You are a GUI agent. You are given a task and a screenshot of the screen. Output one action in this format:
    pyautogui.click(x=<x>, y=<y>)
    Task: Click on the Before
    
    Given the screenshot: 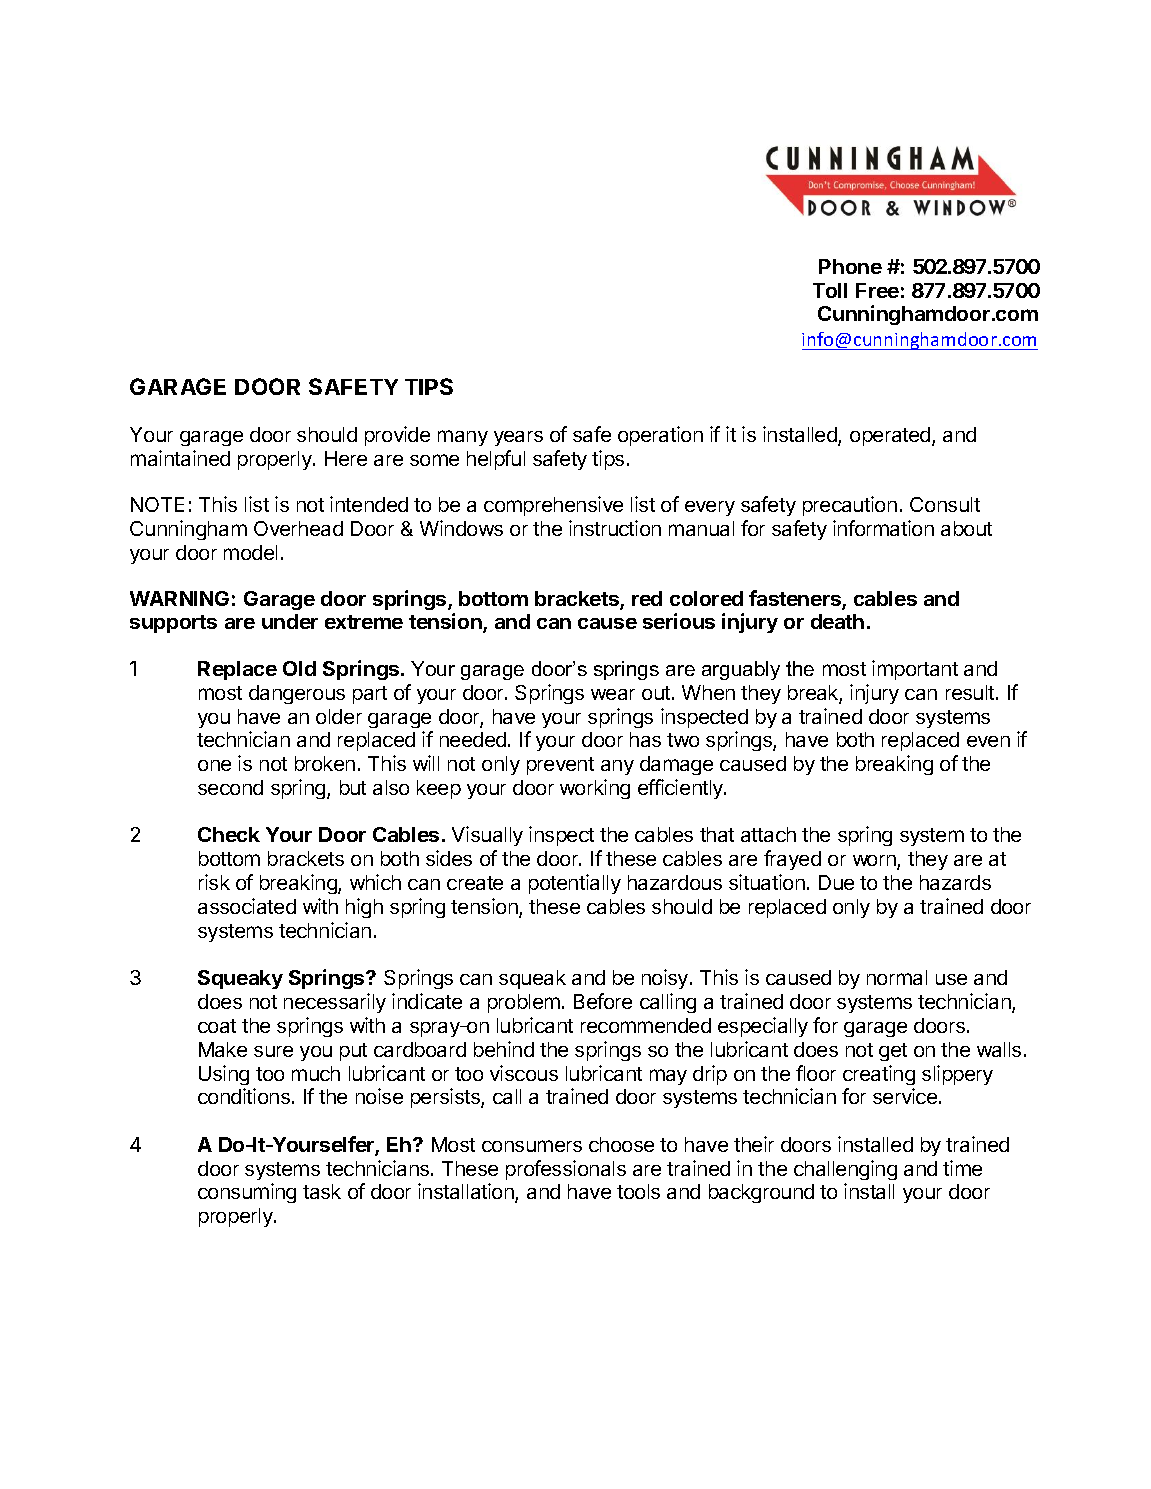 What is the action you would take?
    pyautogui.click(x=603, y=1001)
